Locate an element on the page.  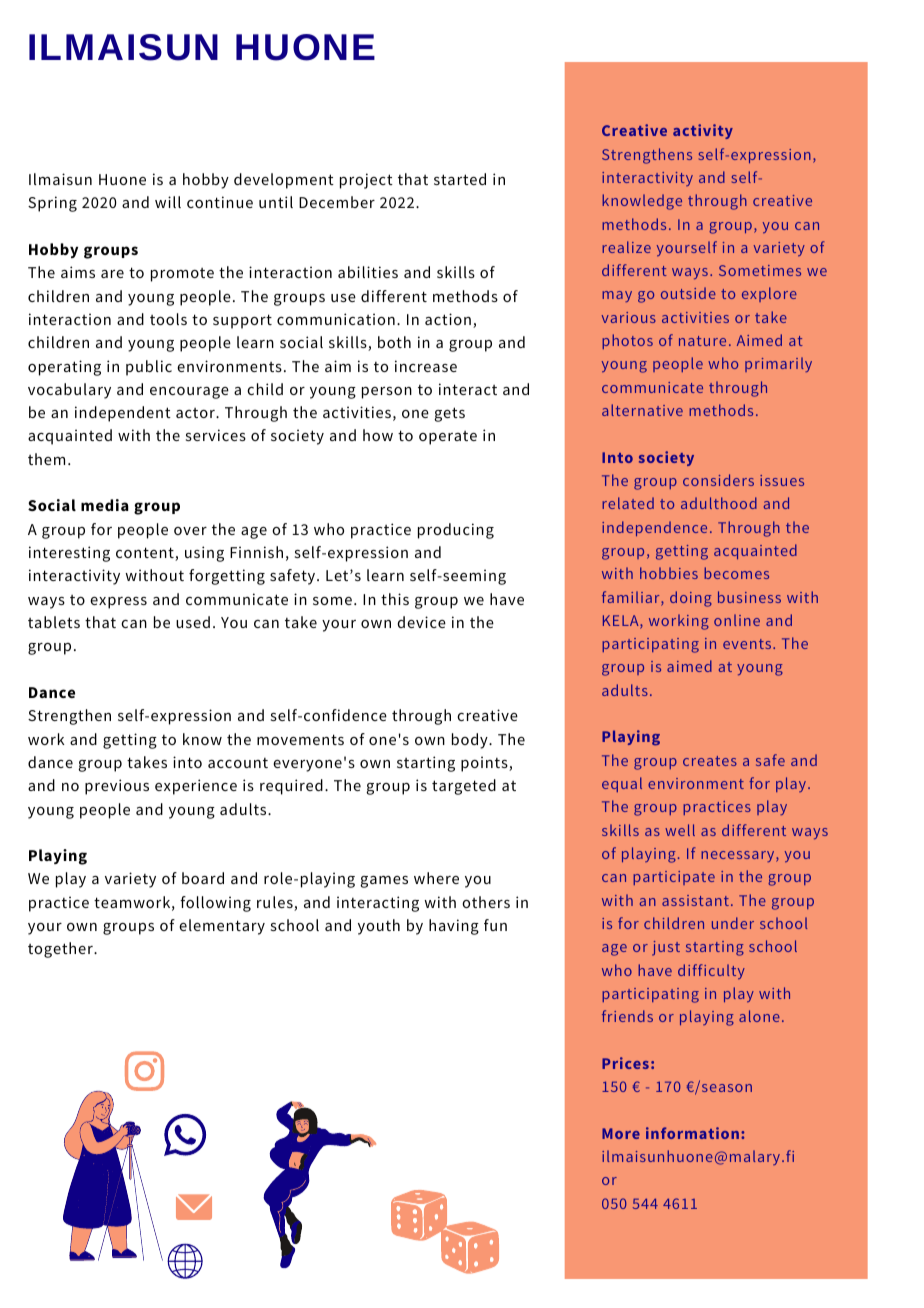
project is located at coordinates (366, 181).
